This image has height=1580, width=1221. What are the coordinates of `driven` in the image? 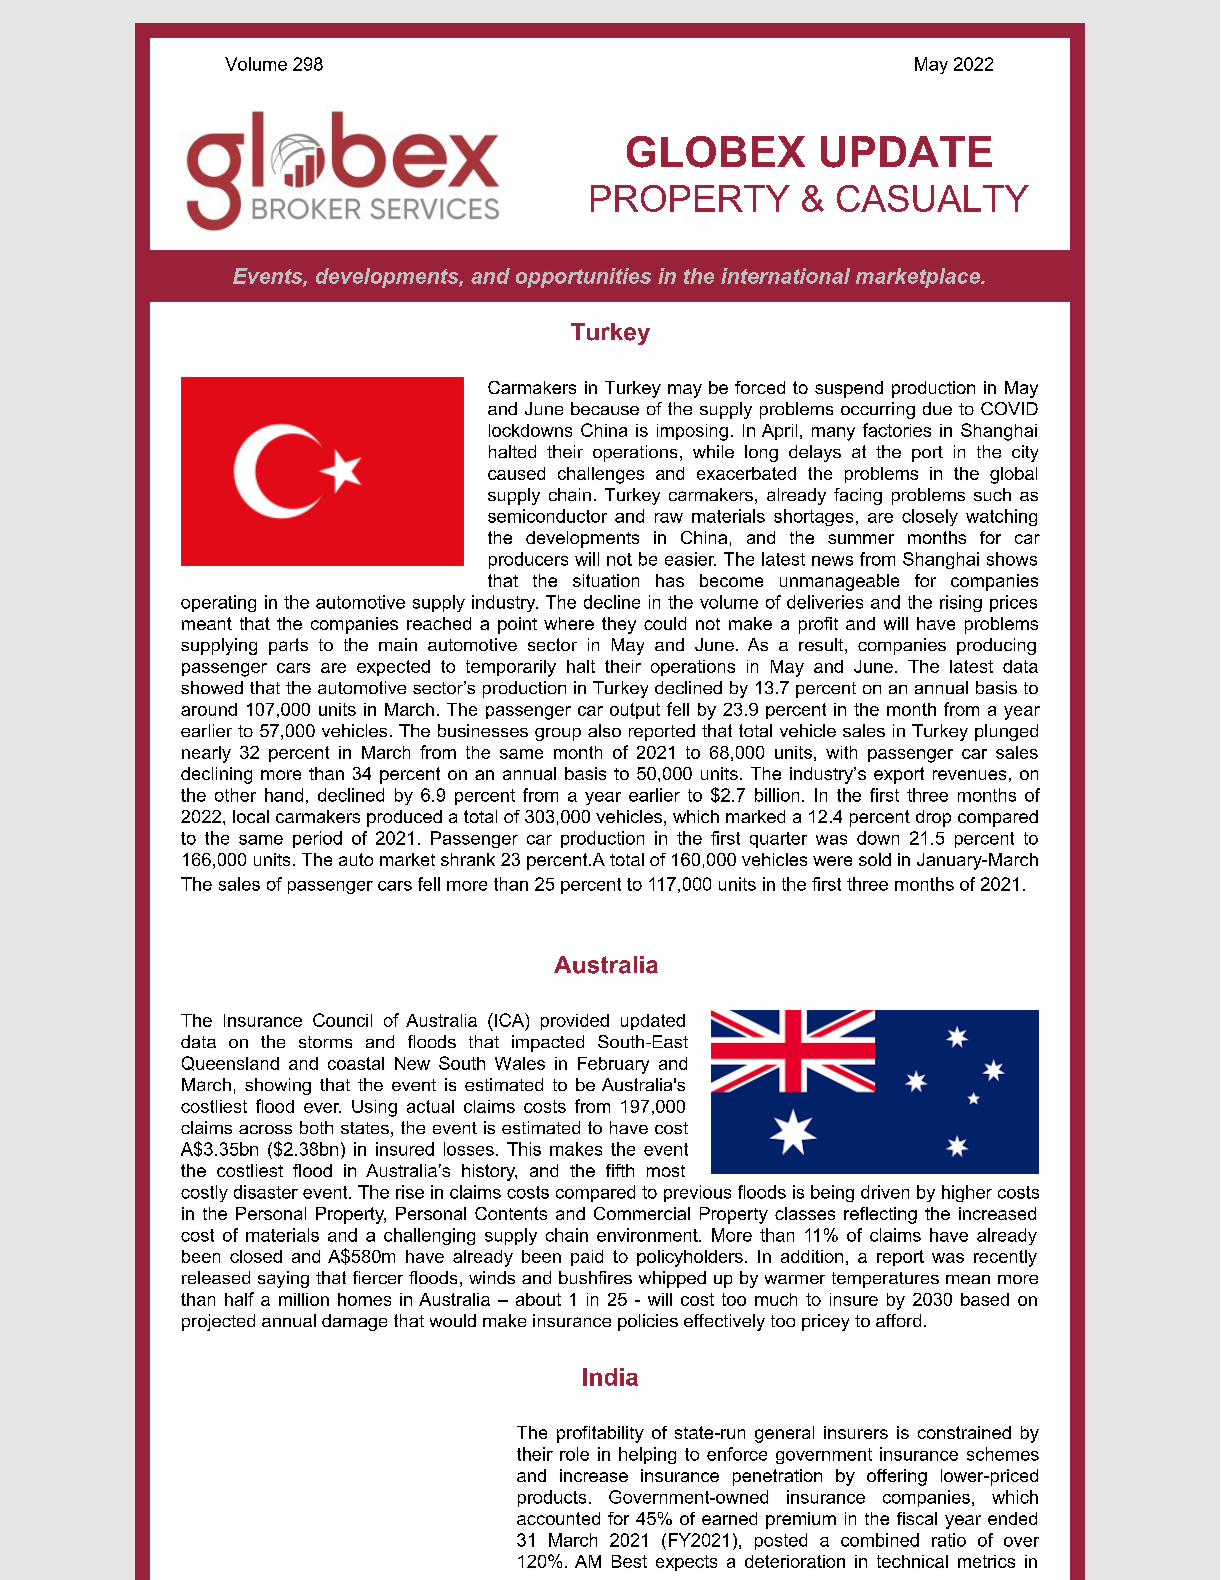 It's located at (885, 1192).
